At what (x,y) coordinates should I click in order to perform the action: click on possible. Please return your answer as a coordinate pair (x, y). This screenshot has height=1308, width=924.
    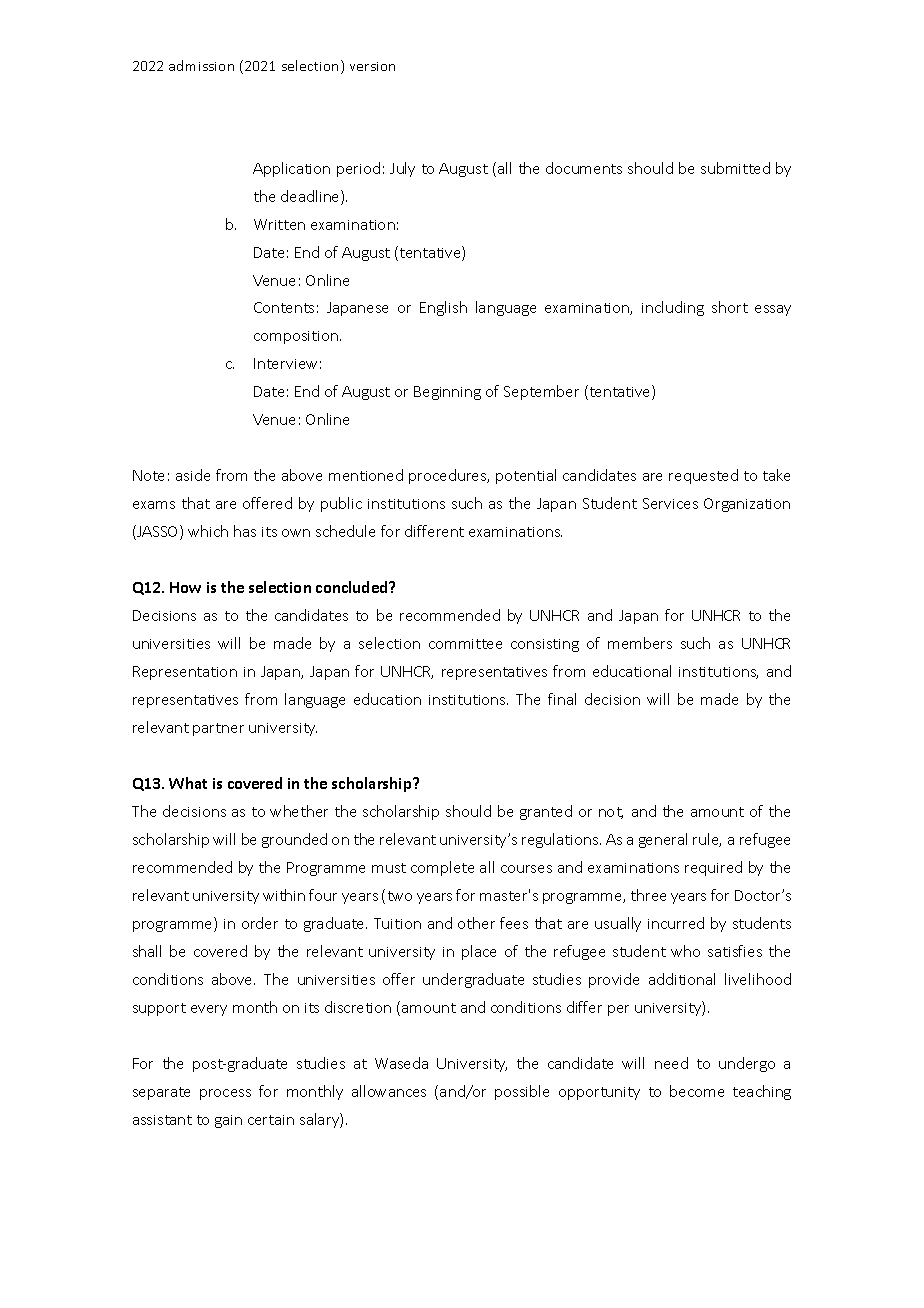
    Looking at the image, I should click on (522, 1092).
